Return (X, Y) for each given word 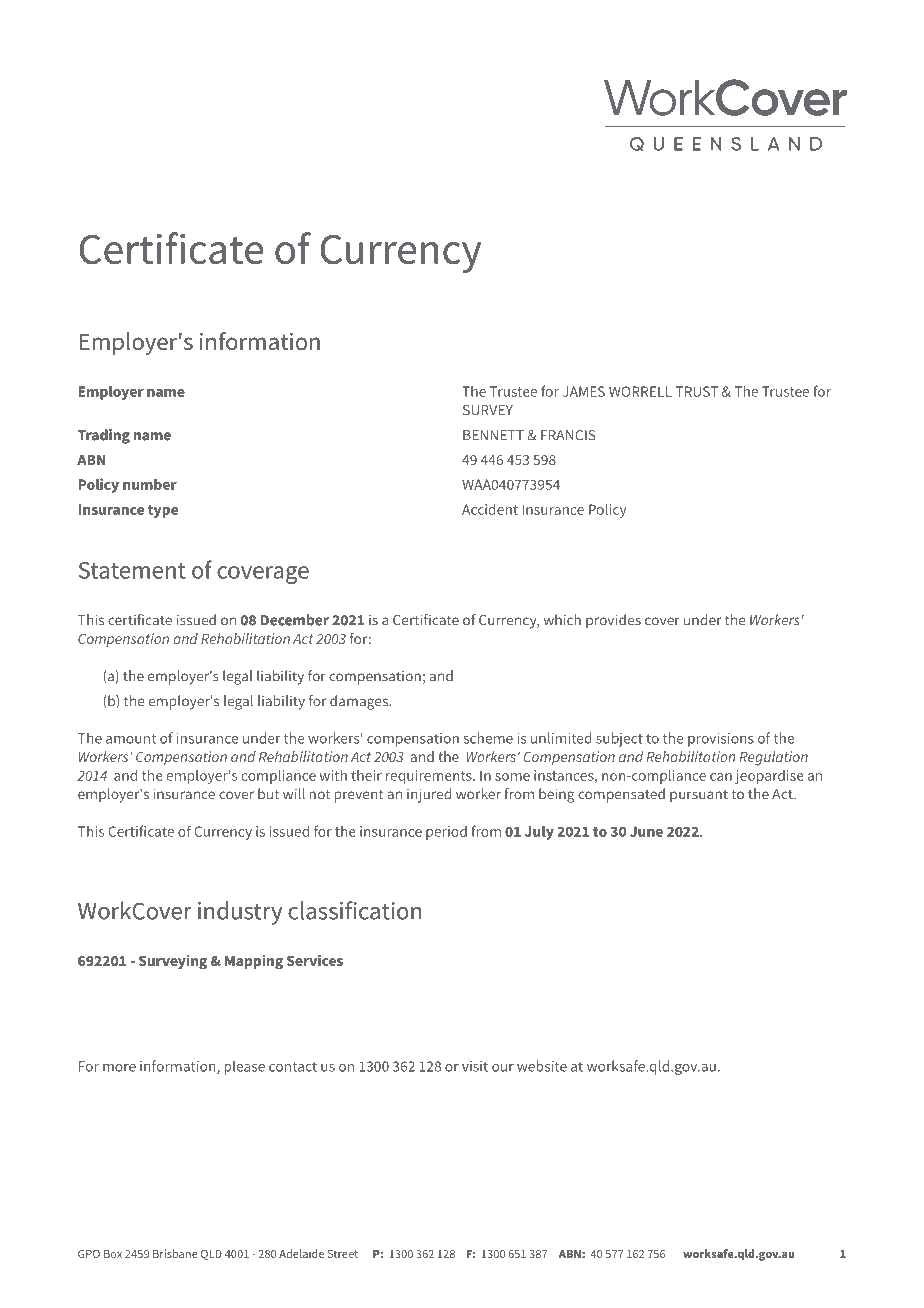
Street (343, 1254)
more (119, 1068)
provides (613, 621)
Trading (104, 436)
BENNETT (493, 435)
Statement (132, 570)
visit (475, 1066)
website (542, 1066)
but (268, 794)
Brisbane (175, 1253)
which (562, 620)
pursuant (699, 796)
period (446, 833)
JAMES (584, 391)
